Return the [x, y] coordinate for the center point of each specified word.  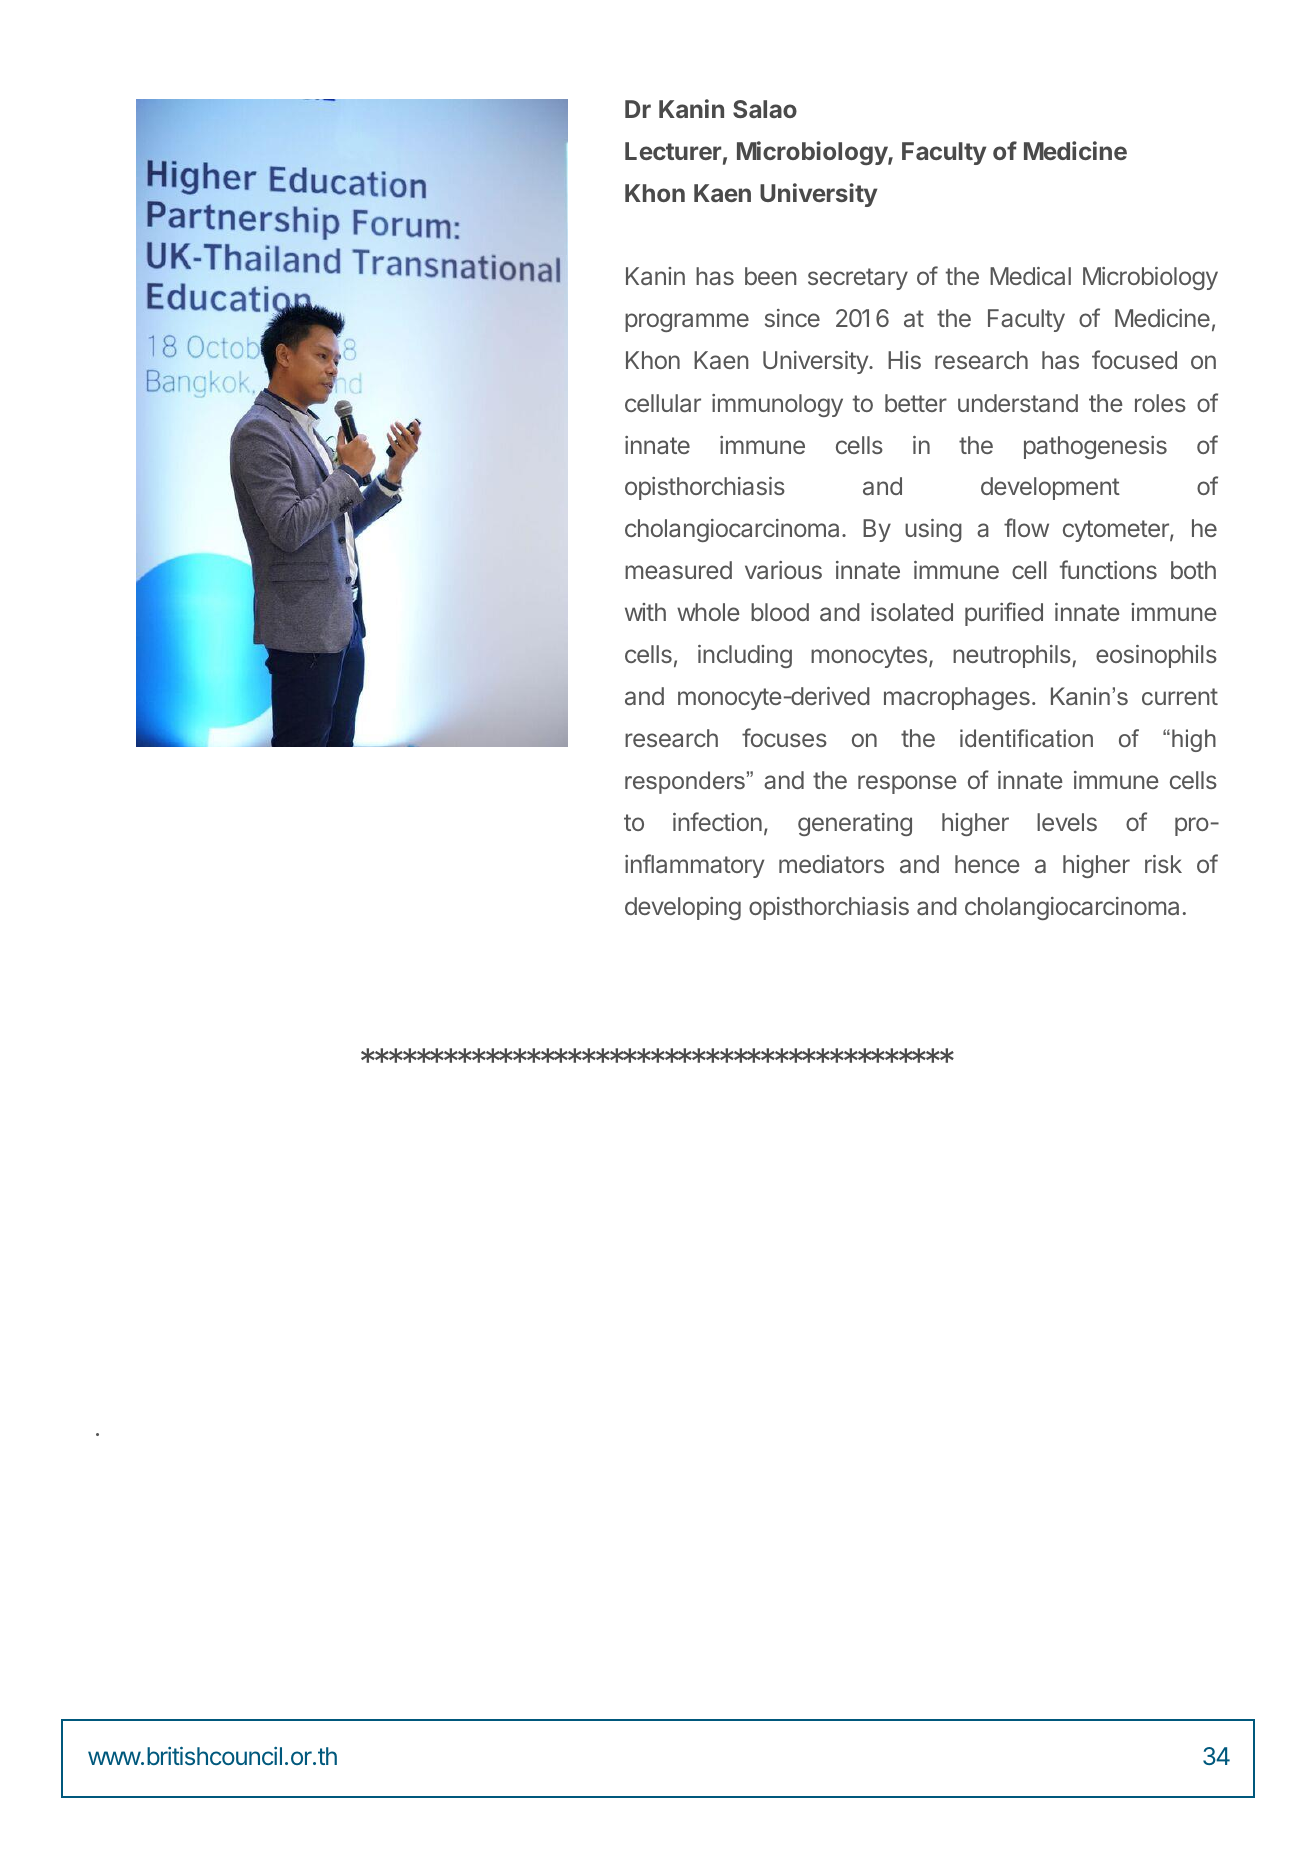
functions [1108, 569]
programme [687, 322]
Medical [1030, 276]
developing [683, 908]
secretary [858, 279]
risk [1163, 864]
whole [708, 612]
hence [987, 864]
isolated [912, 612]
